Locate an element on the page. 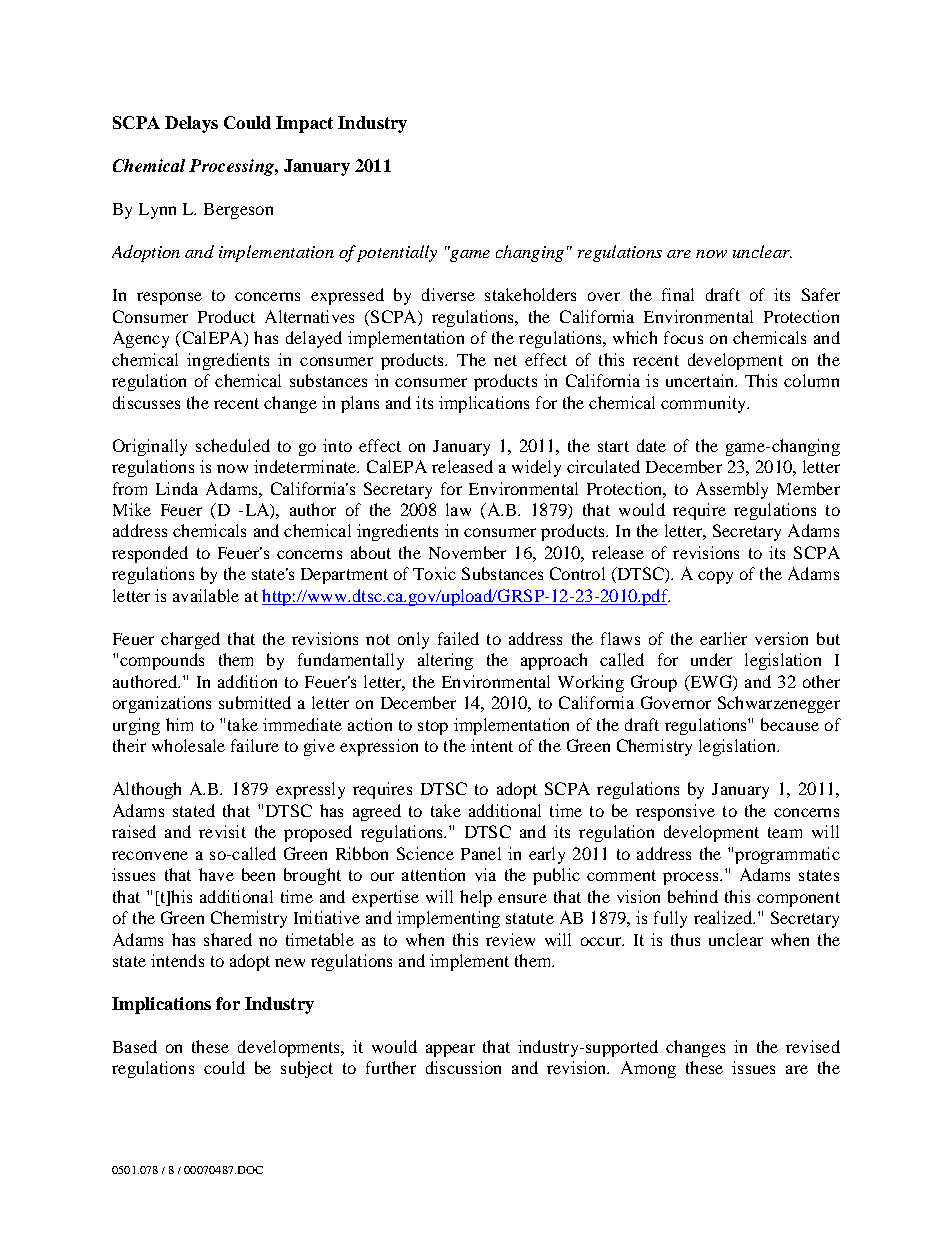 The image size is (952, 1233). Based is located at coordinates (135, 1046).
